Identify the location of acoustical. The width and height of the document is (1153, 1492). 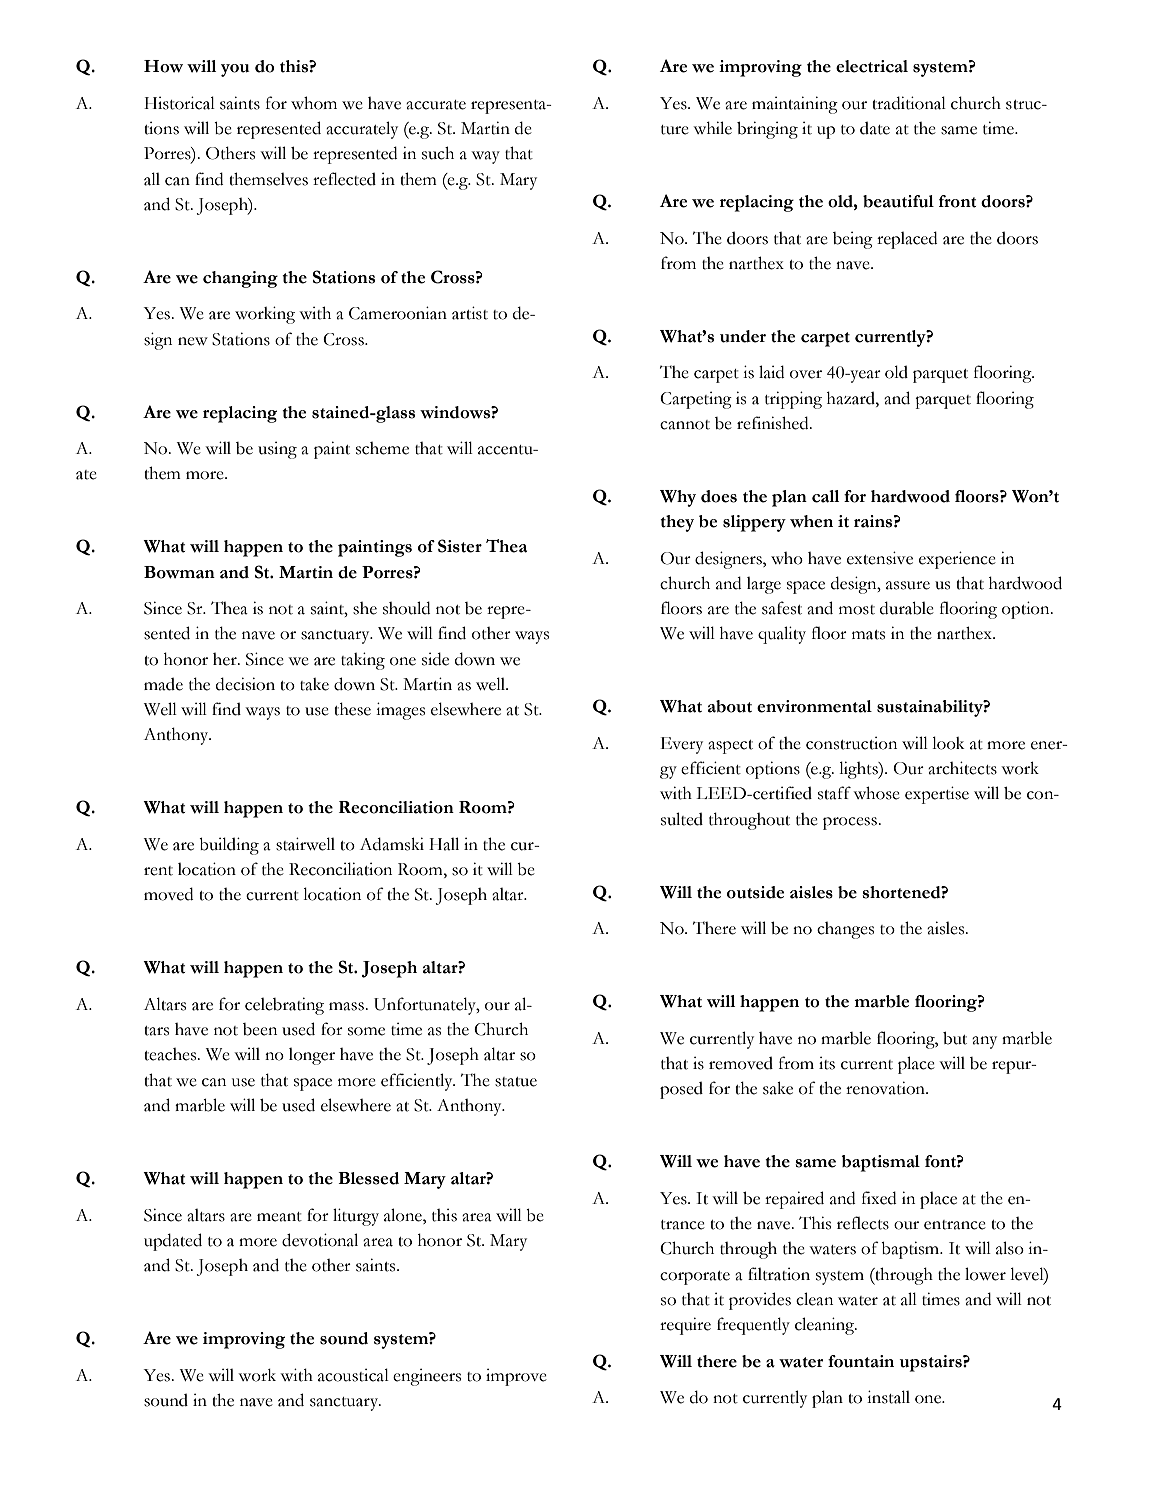
(353, 1375).
